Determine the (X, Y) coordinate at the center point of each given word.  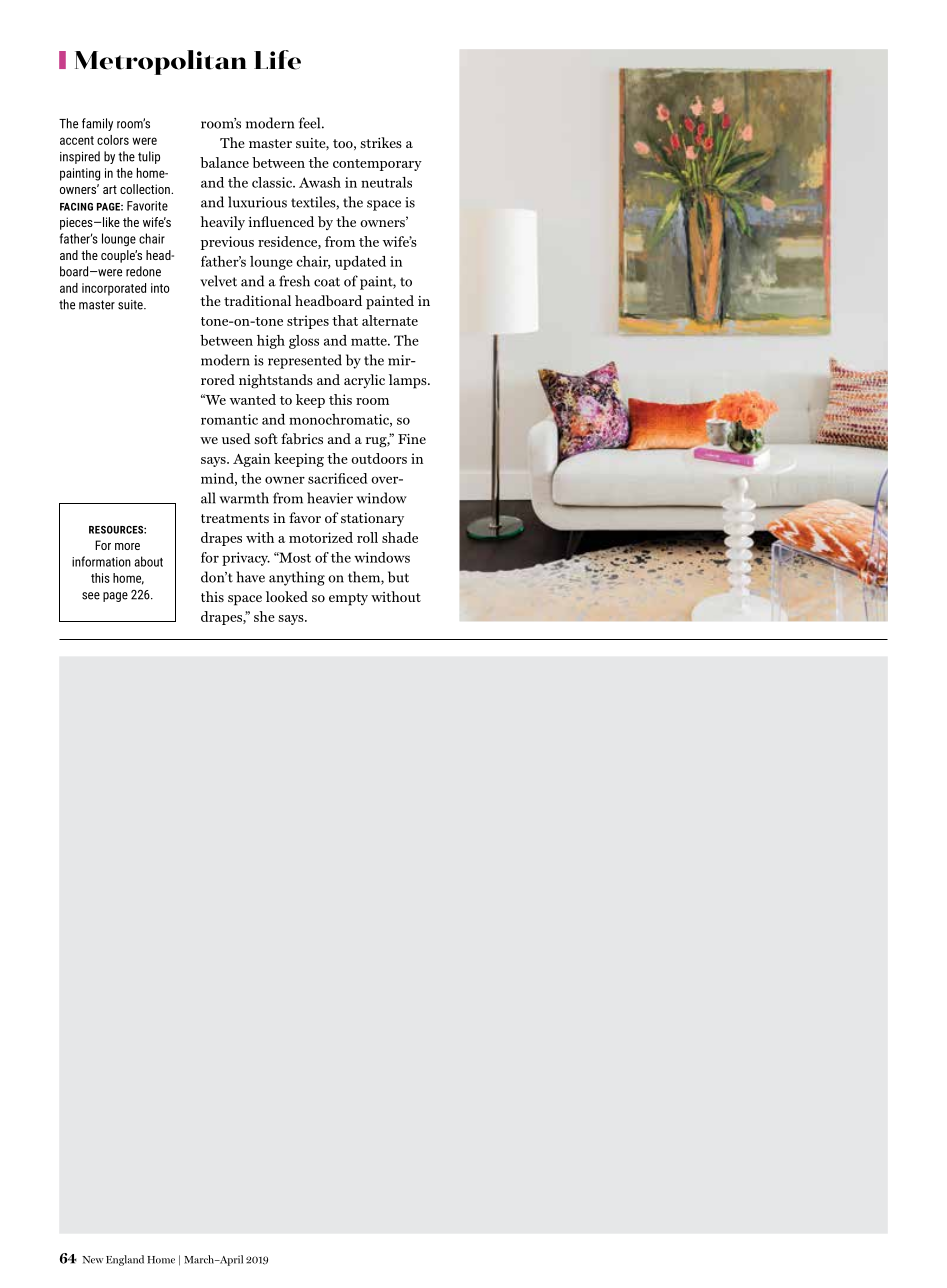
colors (113, 140)
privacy (246, 559)
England (125, 1260)
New (93, 1260)
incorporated (114, 289)
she (264, 616)
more (127, 546)
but (398, 577)
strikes (381, 142)
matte (370, 341)
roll (367, 537)
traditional (257, 300)
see (91, 596)
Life (277, 60)
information (101, 561)
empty (348, 599)
